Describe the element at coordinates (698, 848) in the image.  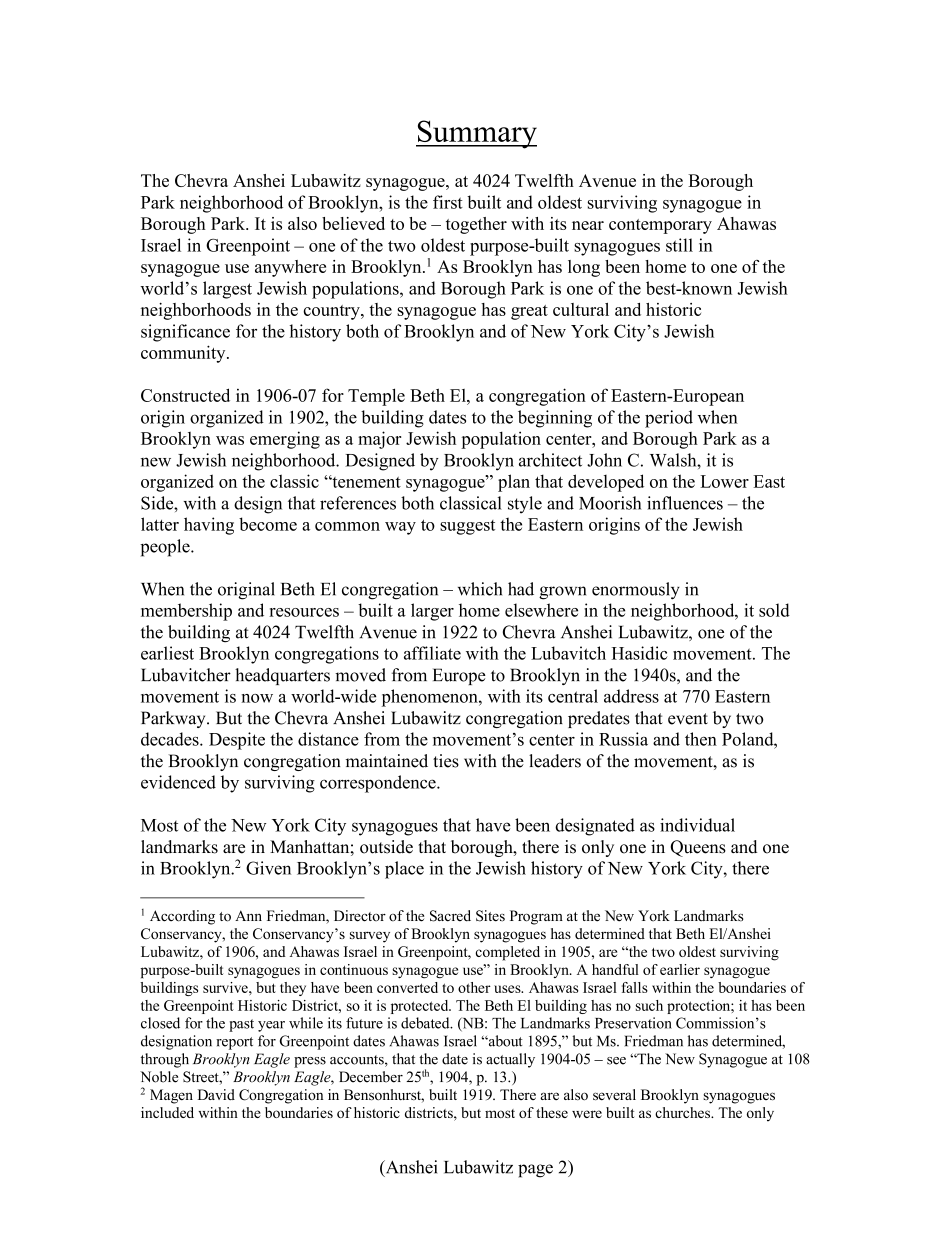
I see `Queens` at that location.
